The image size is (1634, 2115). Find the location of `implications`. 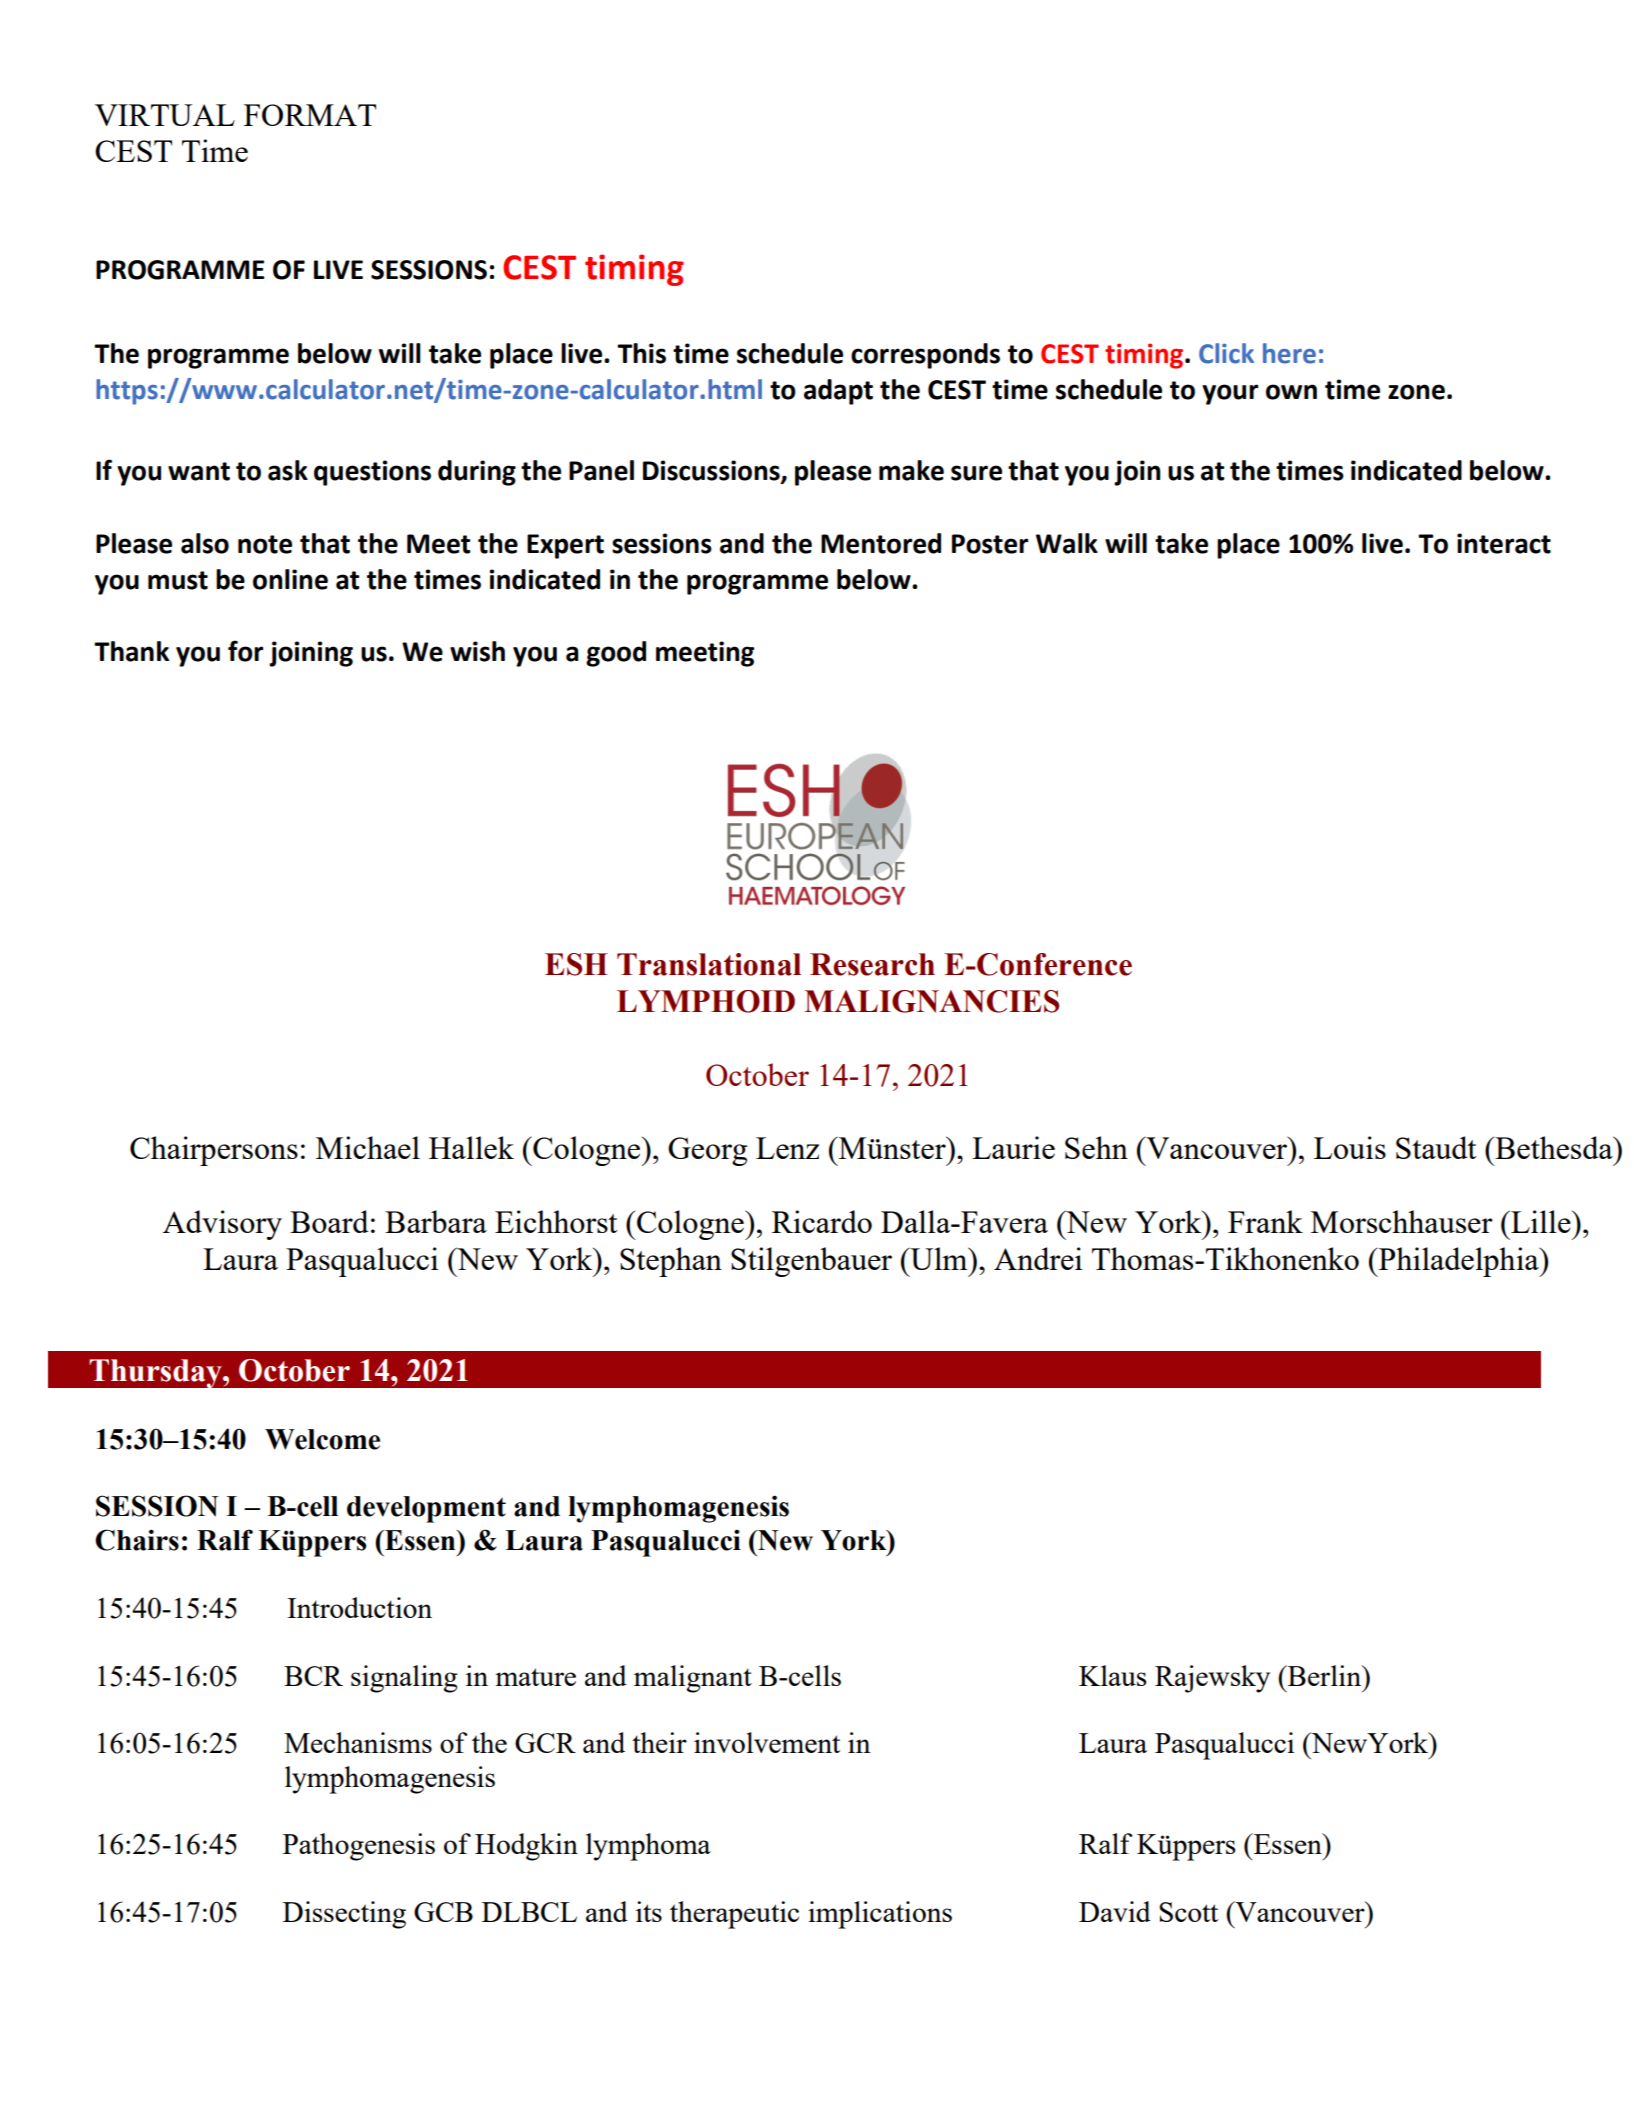

implications is located at coordinates (880, 1915).
